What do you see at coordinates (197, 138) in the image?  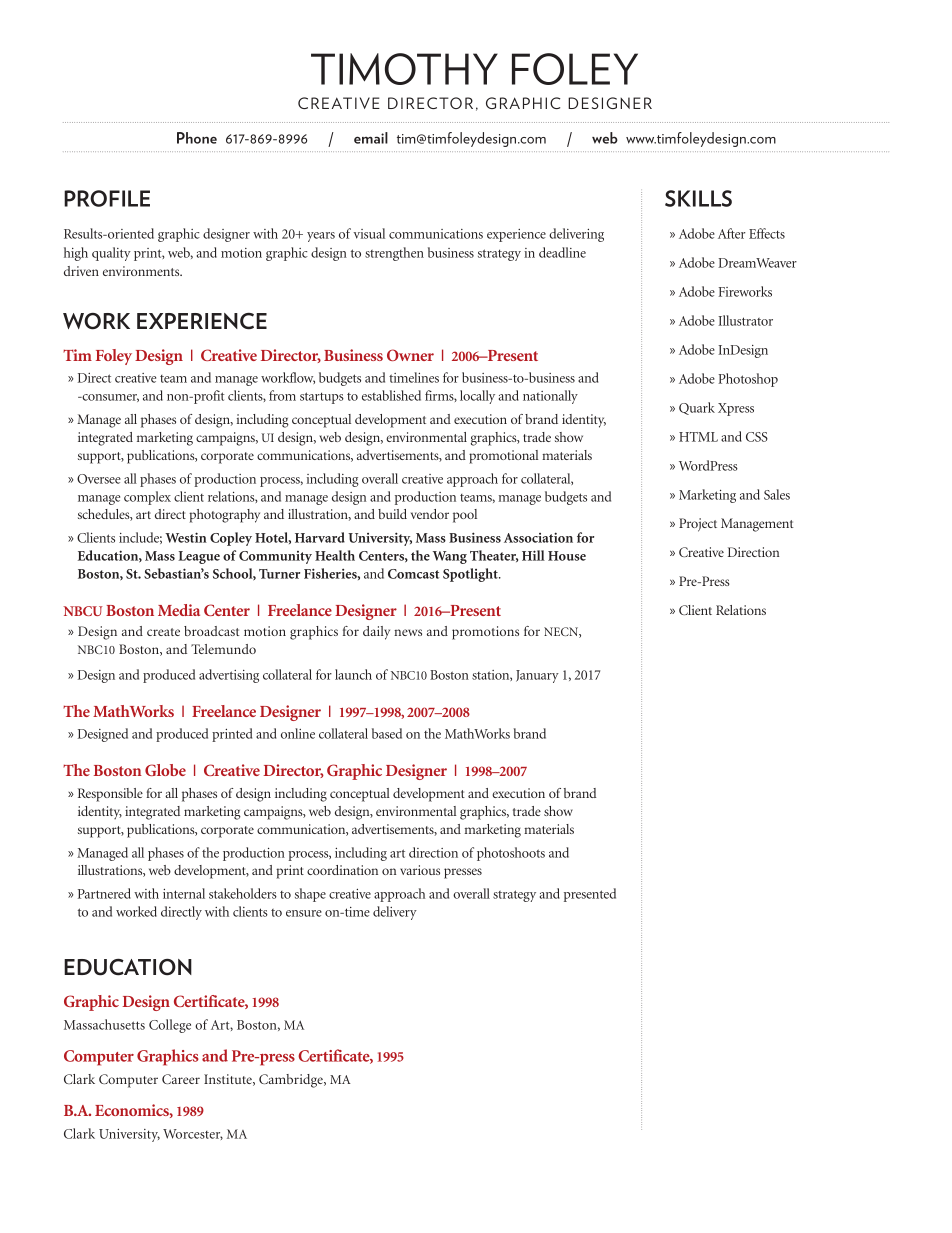 I see `Phone` at bounding box center [197, 138].
